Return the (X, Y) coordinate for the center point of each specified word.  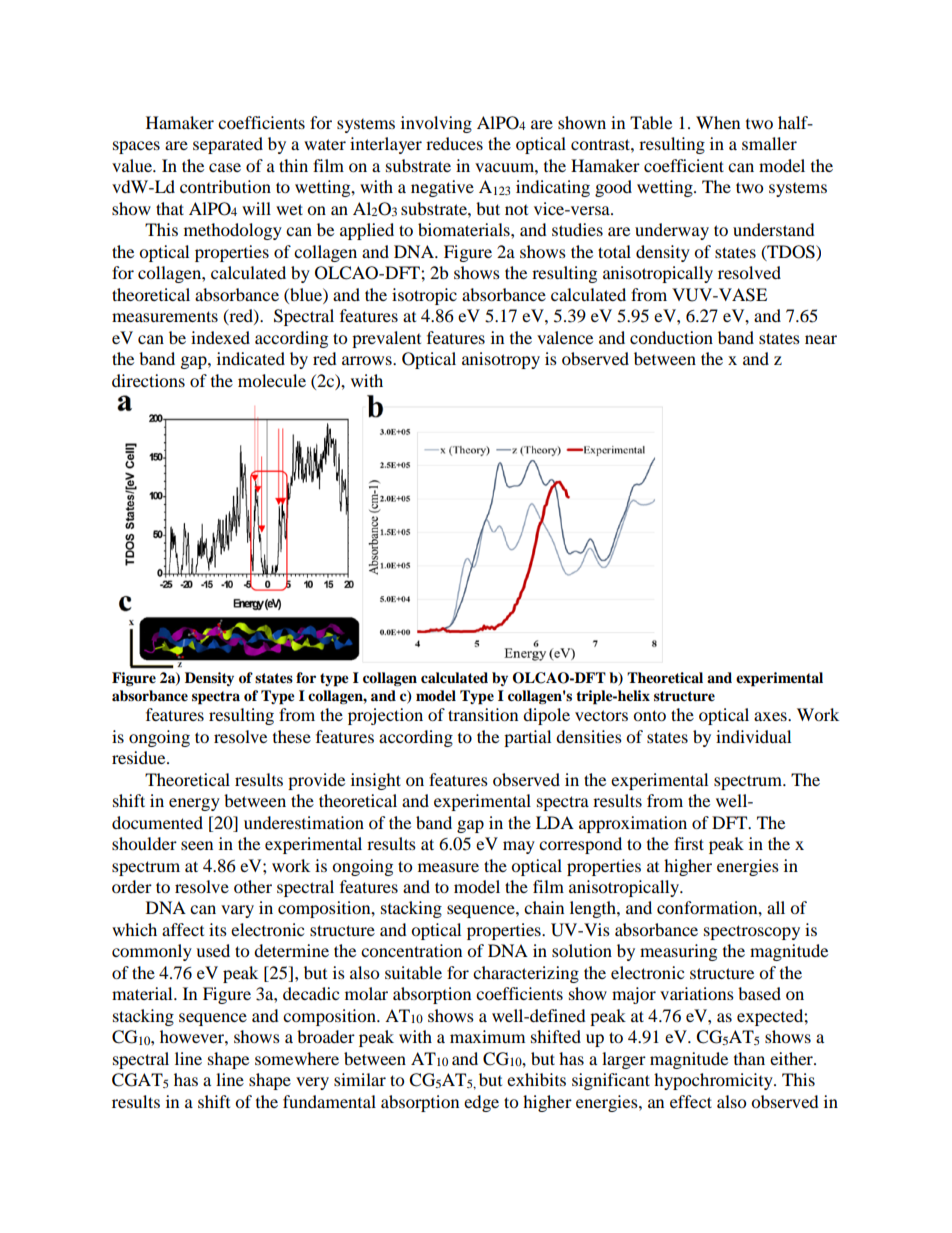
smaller (769, 143)
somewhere (297, 1058)
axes (771, 716)
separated (228, 145)
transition (483, 714)
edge (481, 1103)
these (292, 736)
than (749, 1058)
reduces (454, 143)
